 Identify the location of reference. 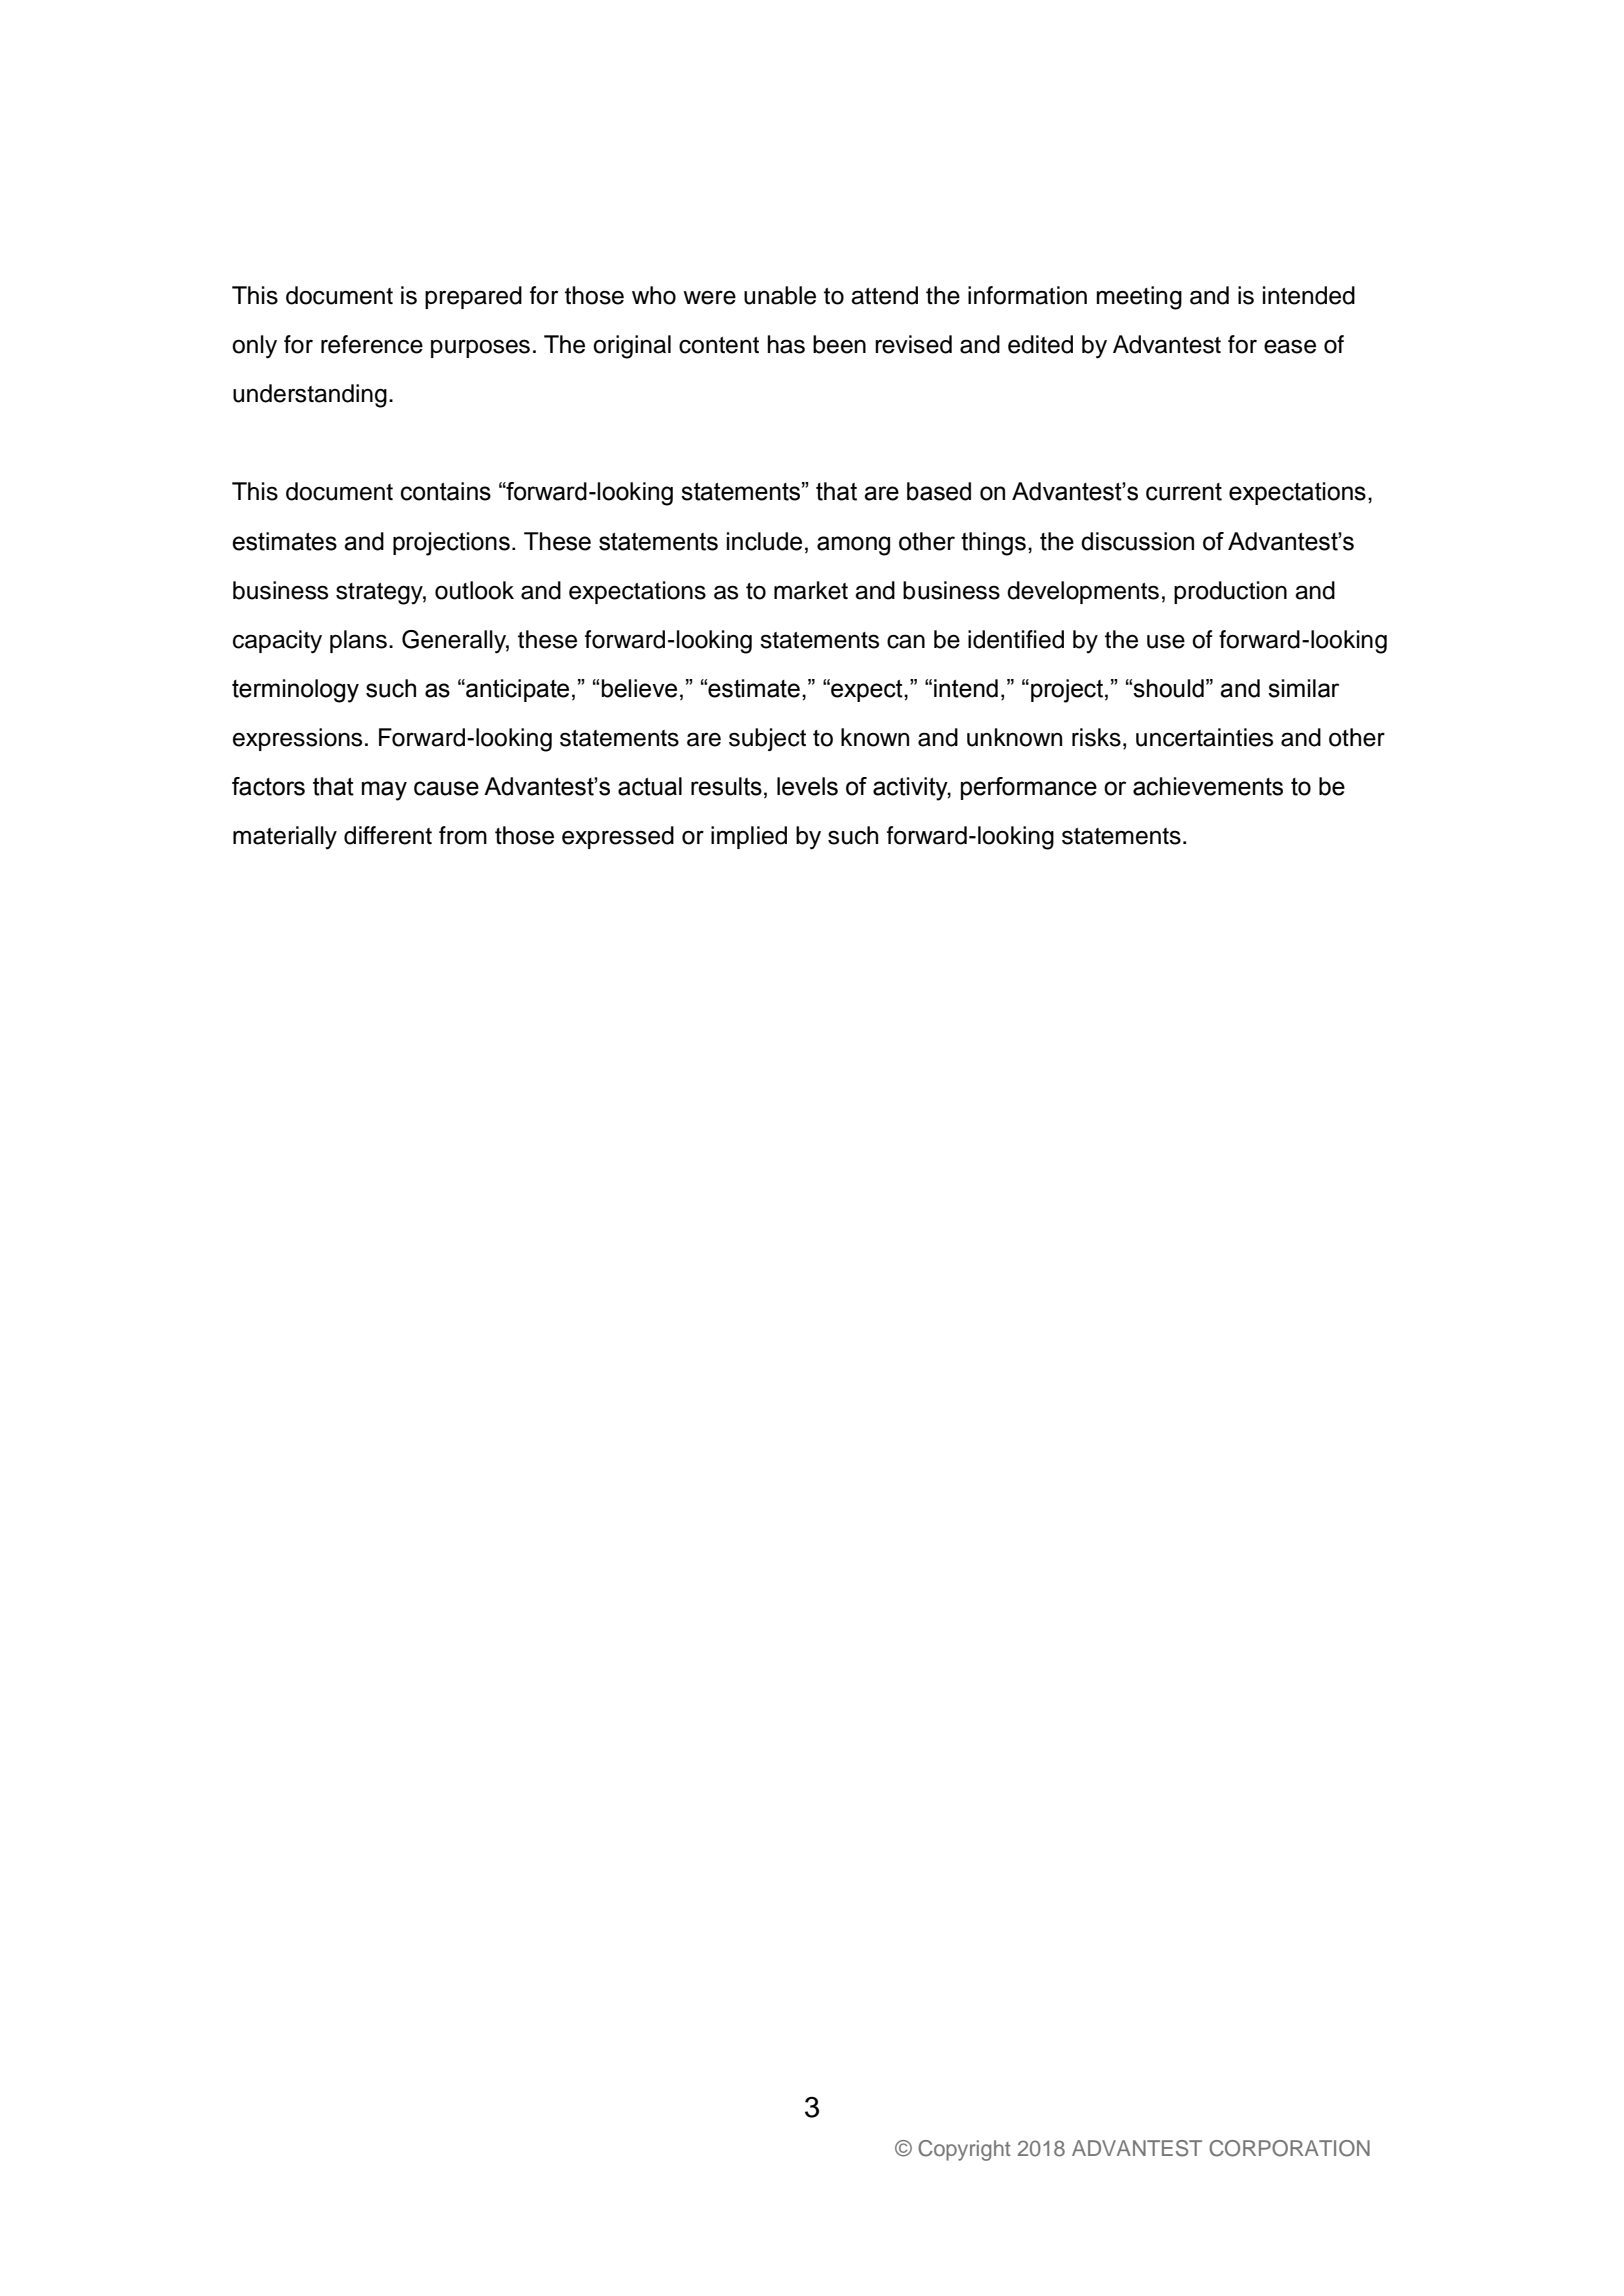
(372, 344).
